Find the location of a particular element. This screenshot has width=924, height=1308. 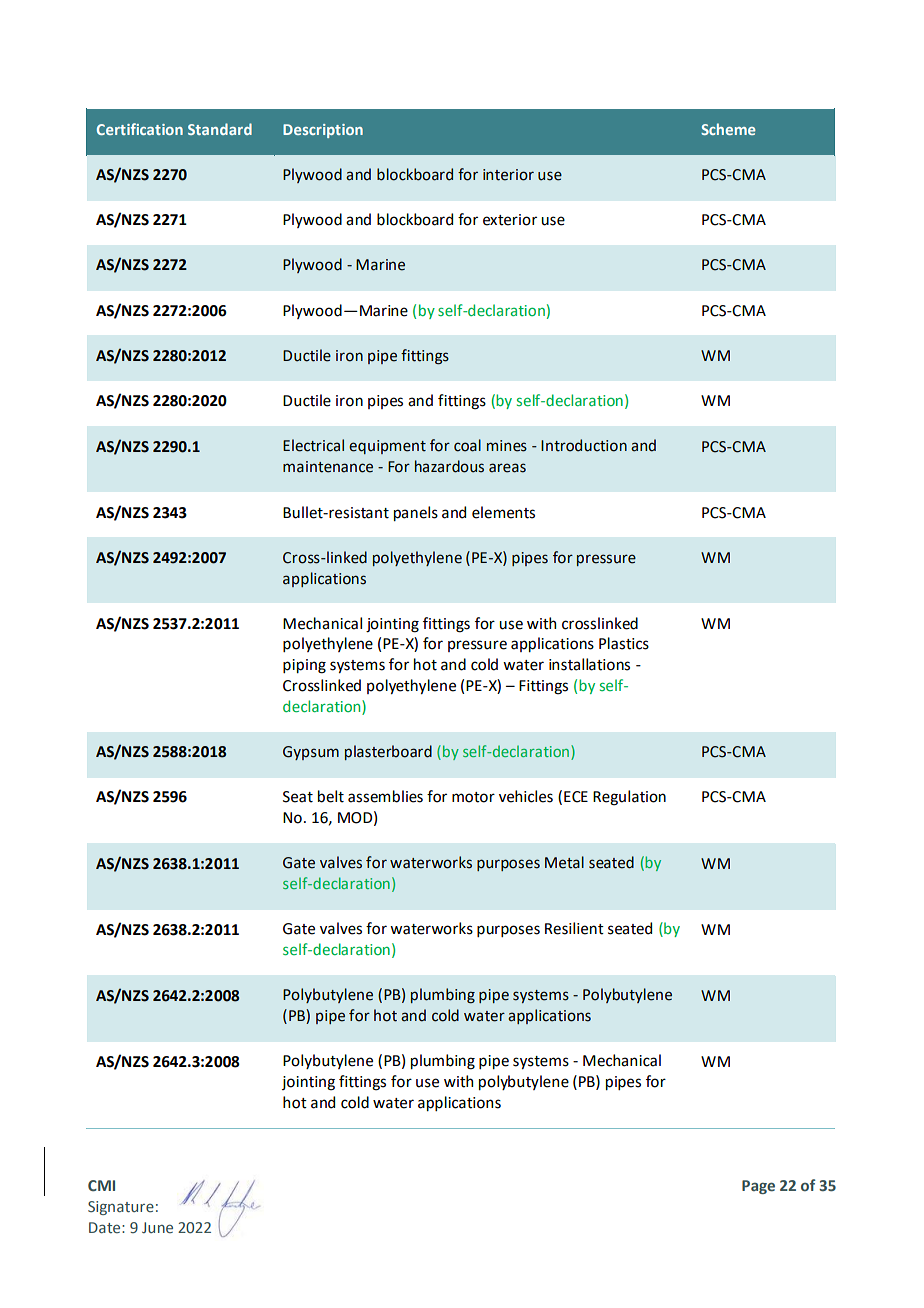

June is located at coordinates (157, 1227).
